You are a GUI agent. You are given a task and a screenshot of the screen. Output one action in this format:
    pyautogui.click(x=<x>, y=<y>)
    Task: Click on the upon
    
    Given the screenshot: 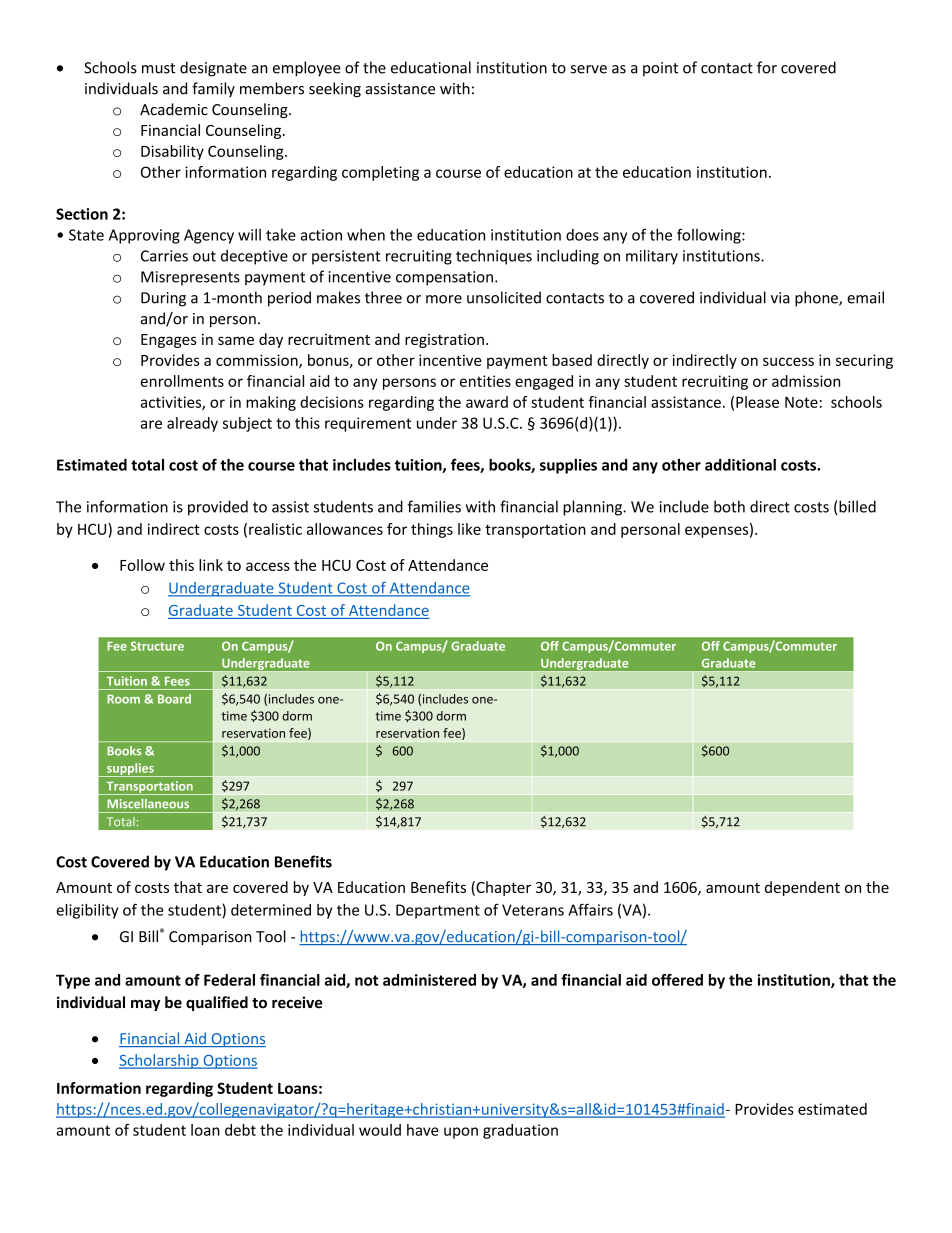 What is the action you would take?
    pyautogui.click(x=461, y=1133)
